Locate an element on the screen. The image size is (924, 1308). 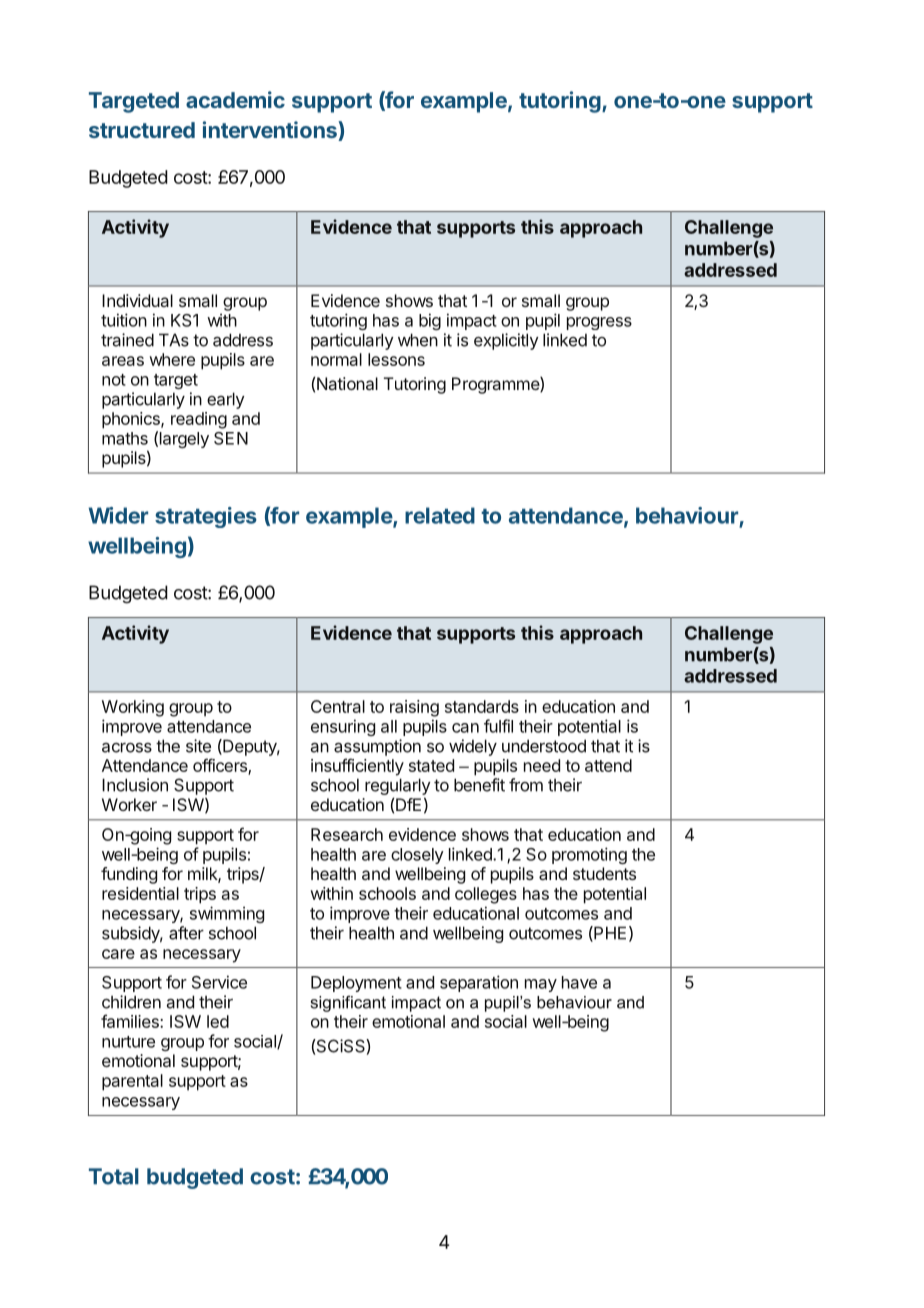
structured is located at coordinates (142, 130).
